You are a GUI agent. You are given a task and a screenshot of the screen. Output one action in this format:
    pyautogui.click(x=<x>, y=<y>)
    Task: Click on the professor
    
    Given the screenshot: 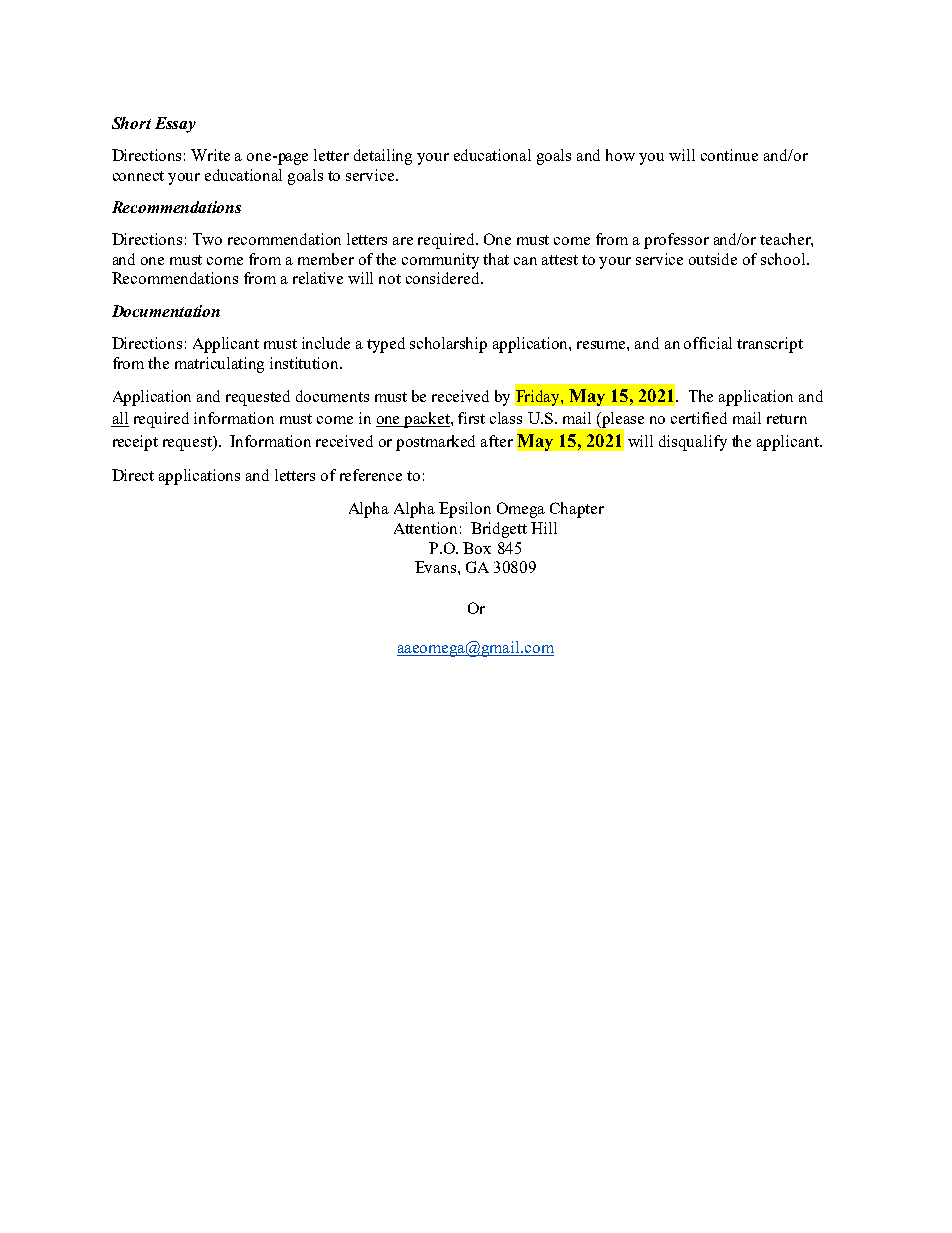 What is the action you would take?
    pyautogui.click(x=676, y=241)
